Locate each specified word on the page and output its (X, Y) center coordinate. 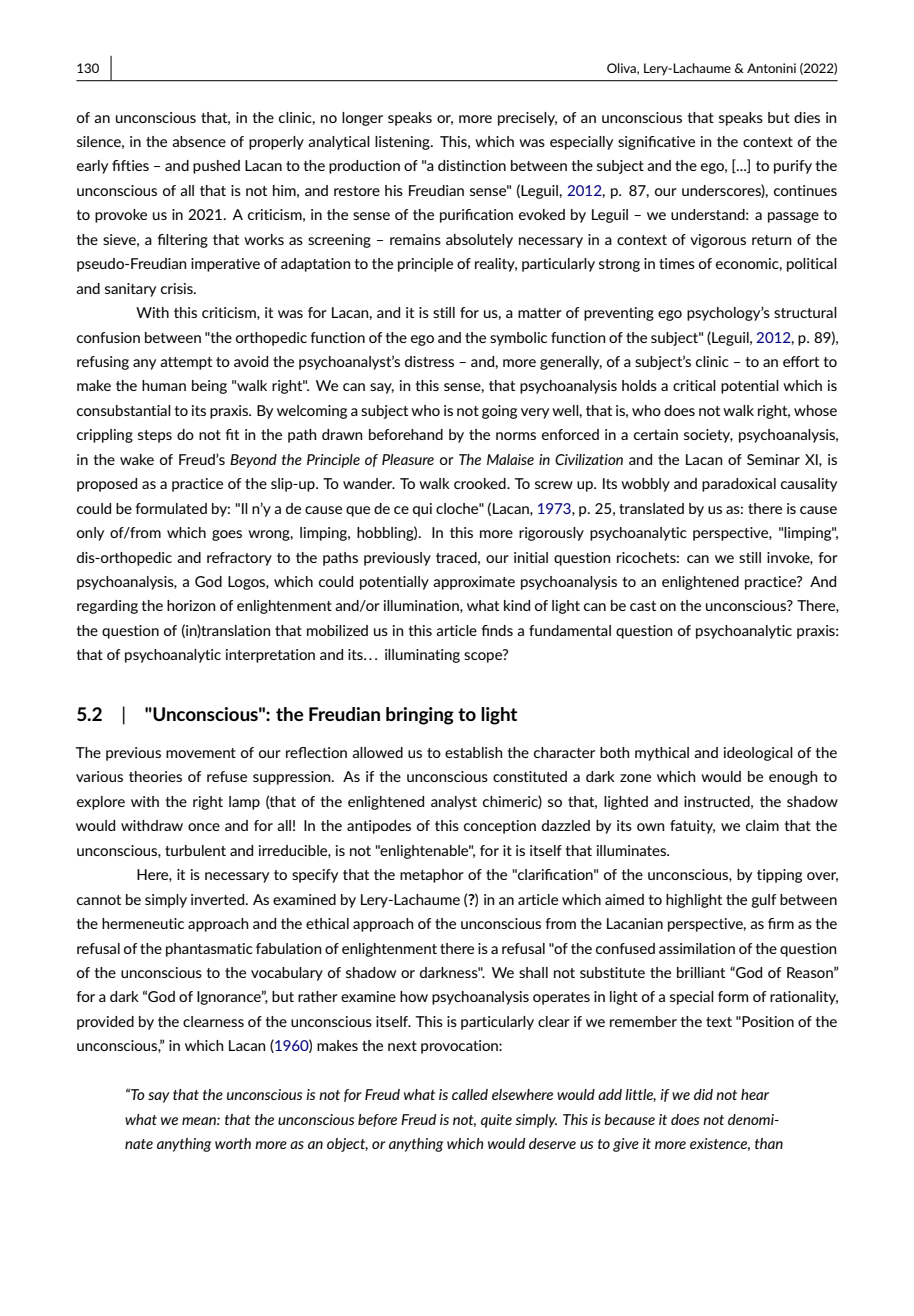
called (470, 1094)
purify (793, 167)
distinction (472, 165)
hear (755, 1094)
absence (199, 141)
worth (233, 1143)
